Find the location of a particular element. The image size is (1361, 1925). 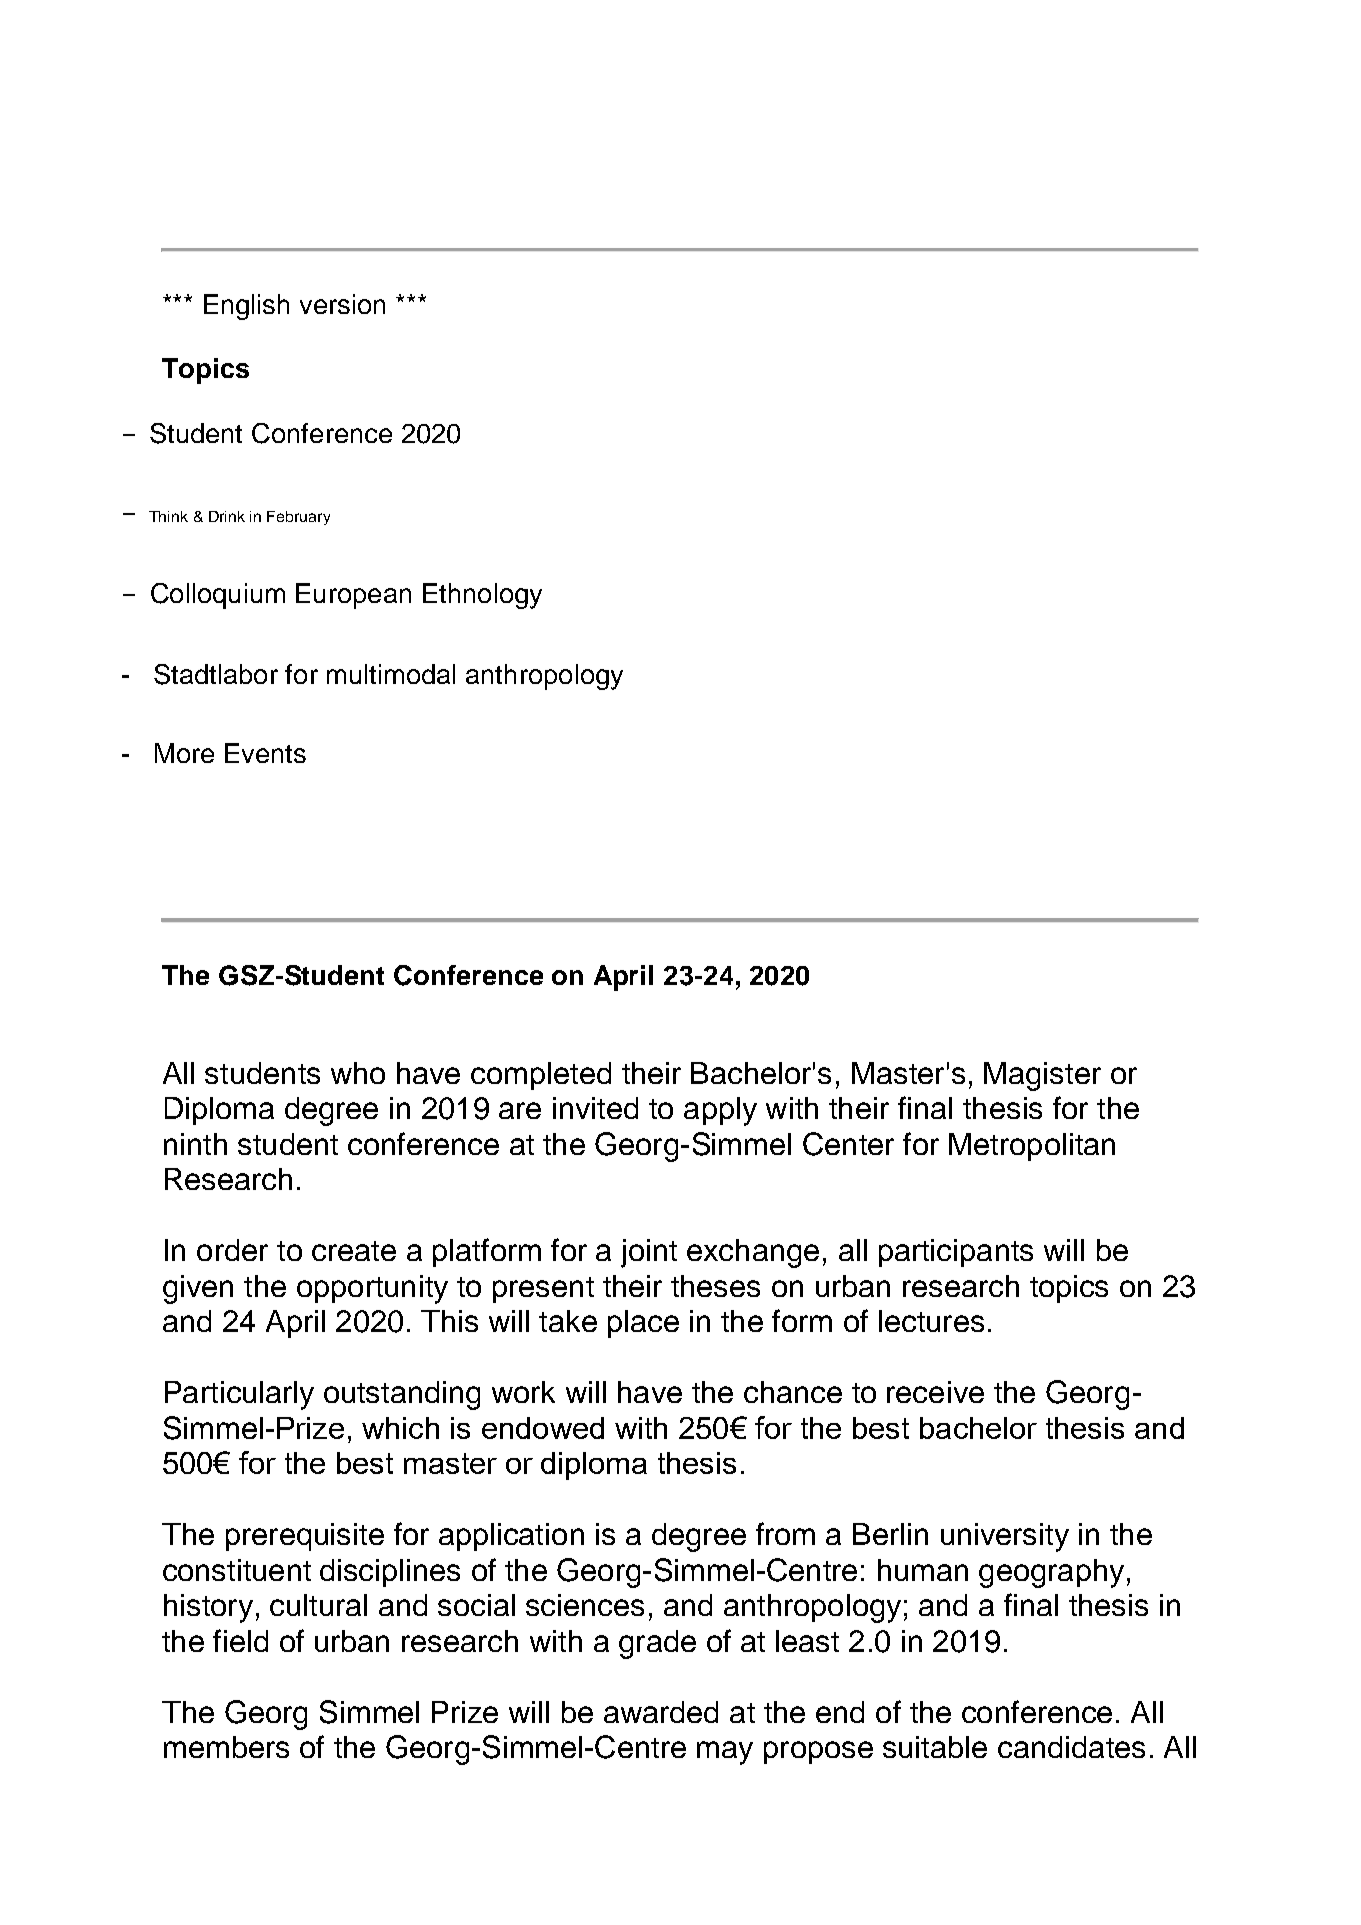

European is located at coordinates (353, 596).
